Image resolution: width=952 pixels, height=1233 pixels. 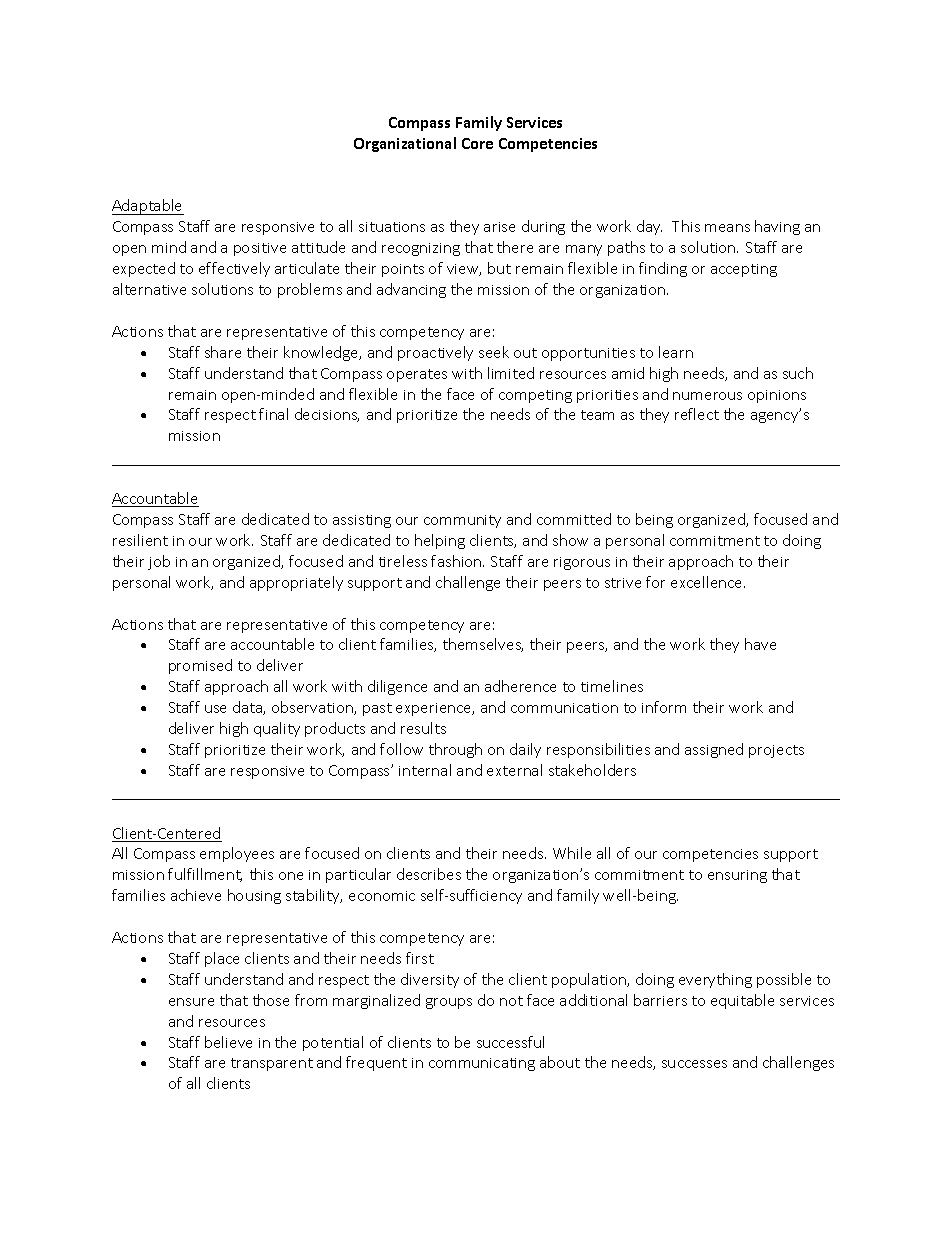 I want to click on final, so click(x=273, y=414).
